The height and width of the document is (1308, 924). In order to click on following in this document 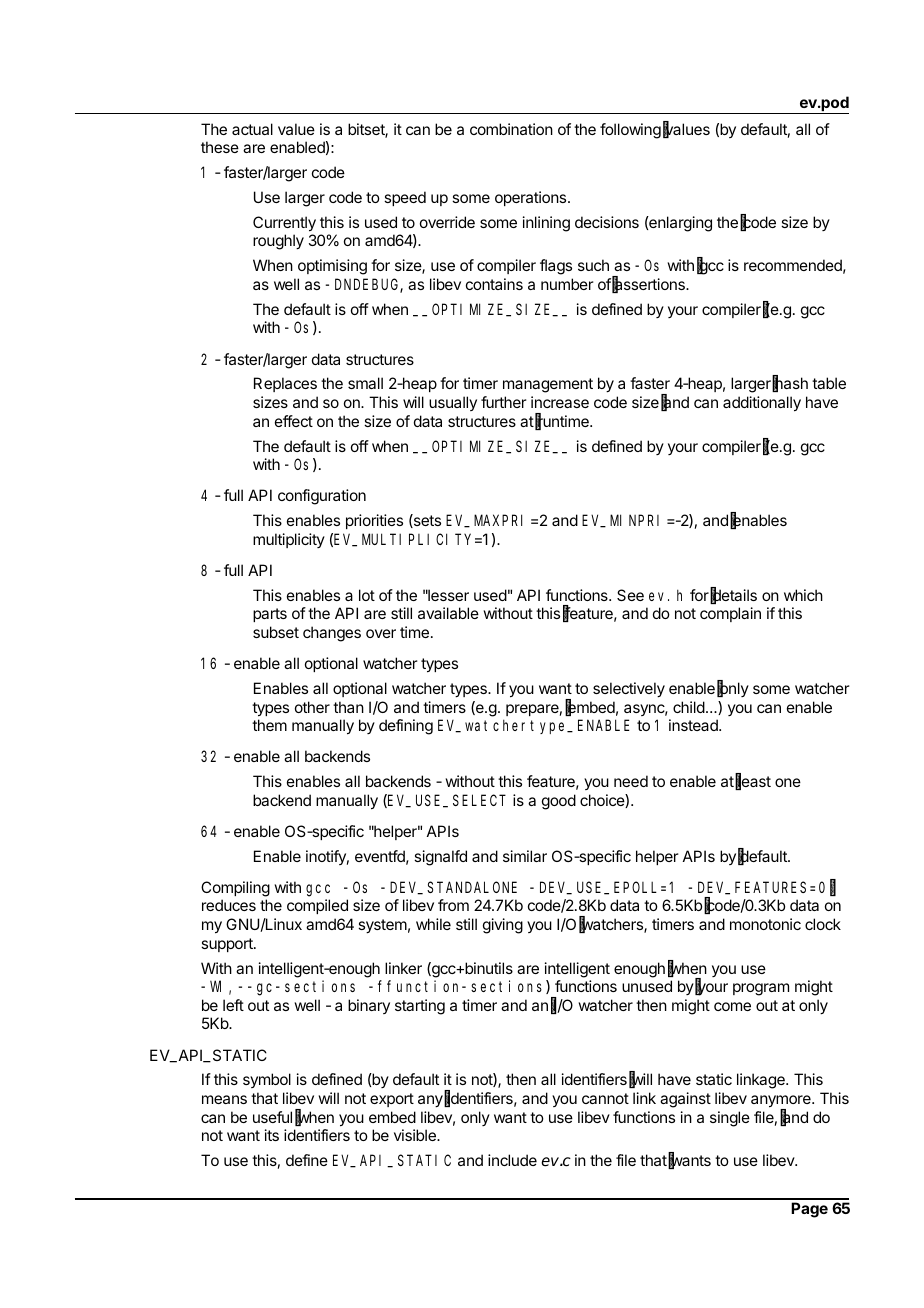, I will do `click(630, 131)`.
